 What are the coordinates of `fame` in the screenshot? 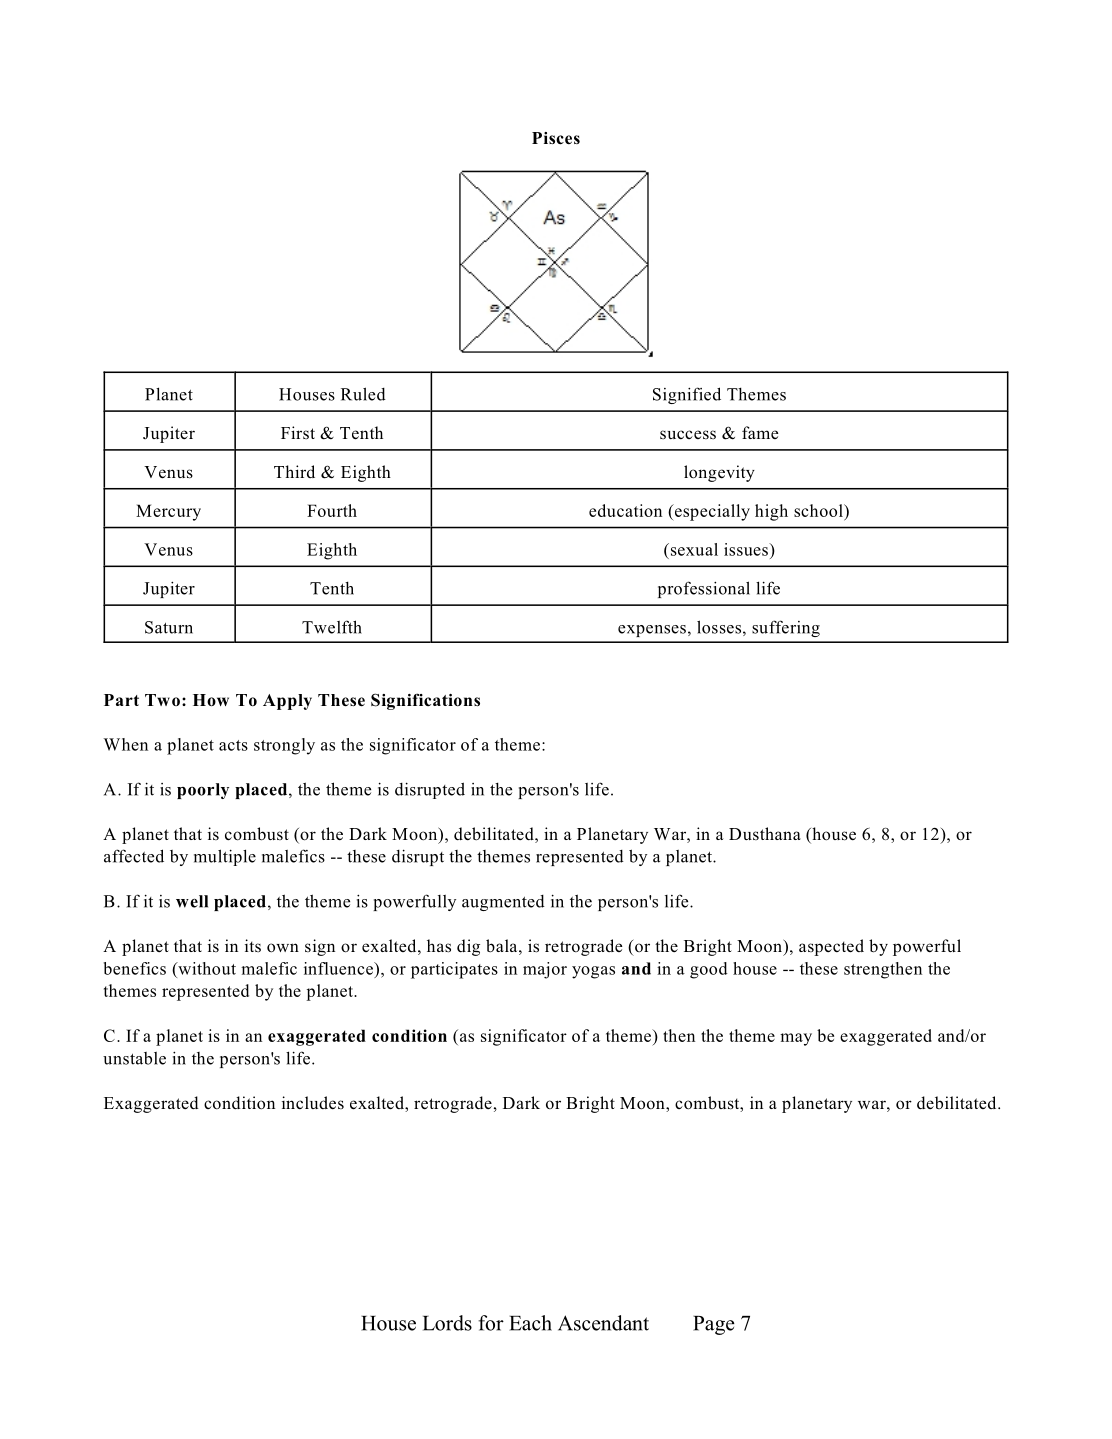 It's located at (760, 432).
